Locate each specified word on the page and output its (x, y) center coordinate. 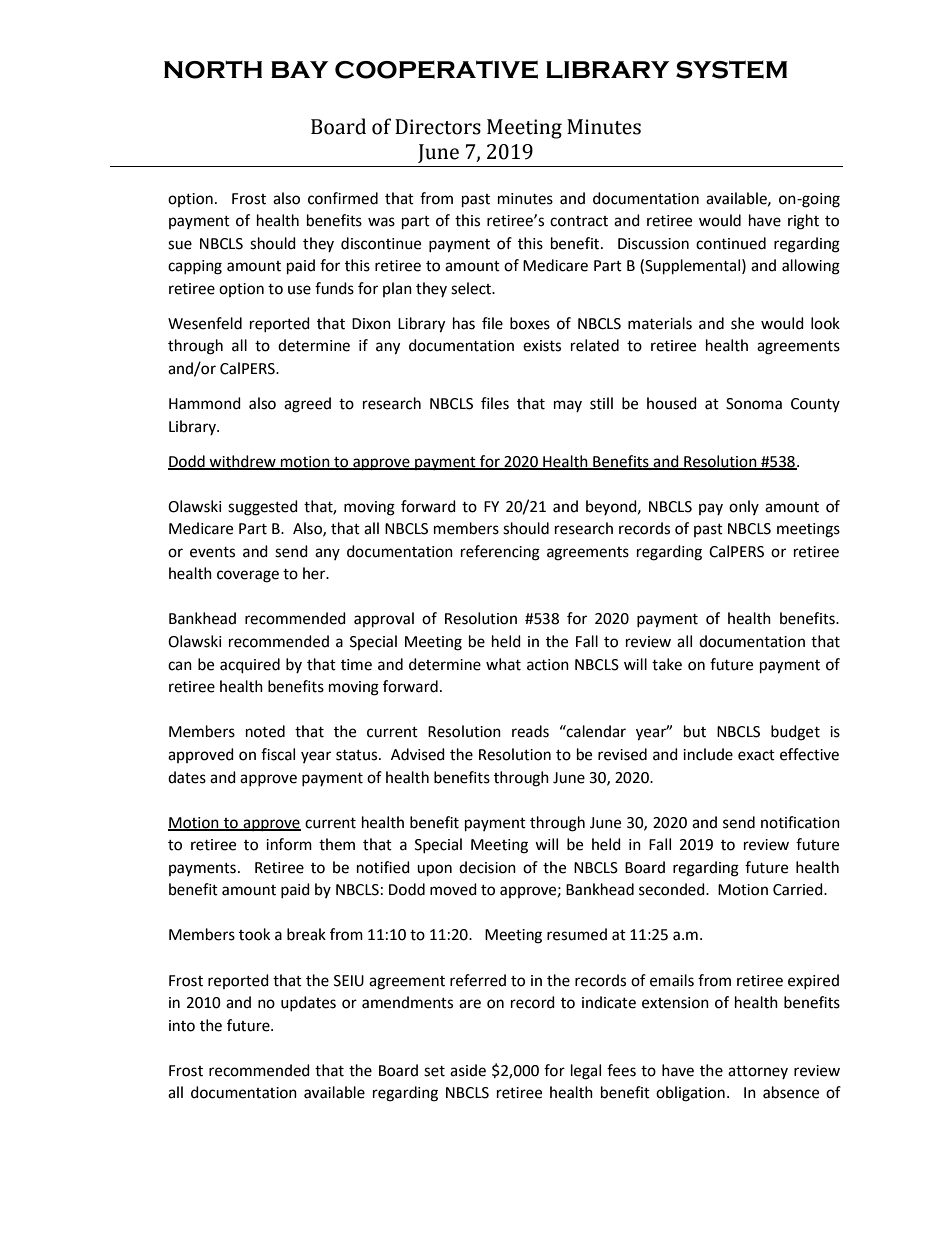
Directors (438, 127)
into (182, 1026)
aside (468, 1070)
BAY (300, 69)
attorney (758, 1072)
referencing (500, 553)
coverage (248, 576)
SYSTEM (731, 69)
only (744, 507)
